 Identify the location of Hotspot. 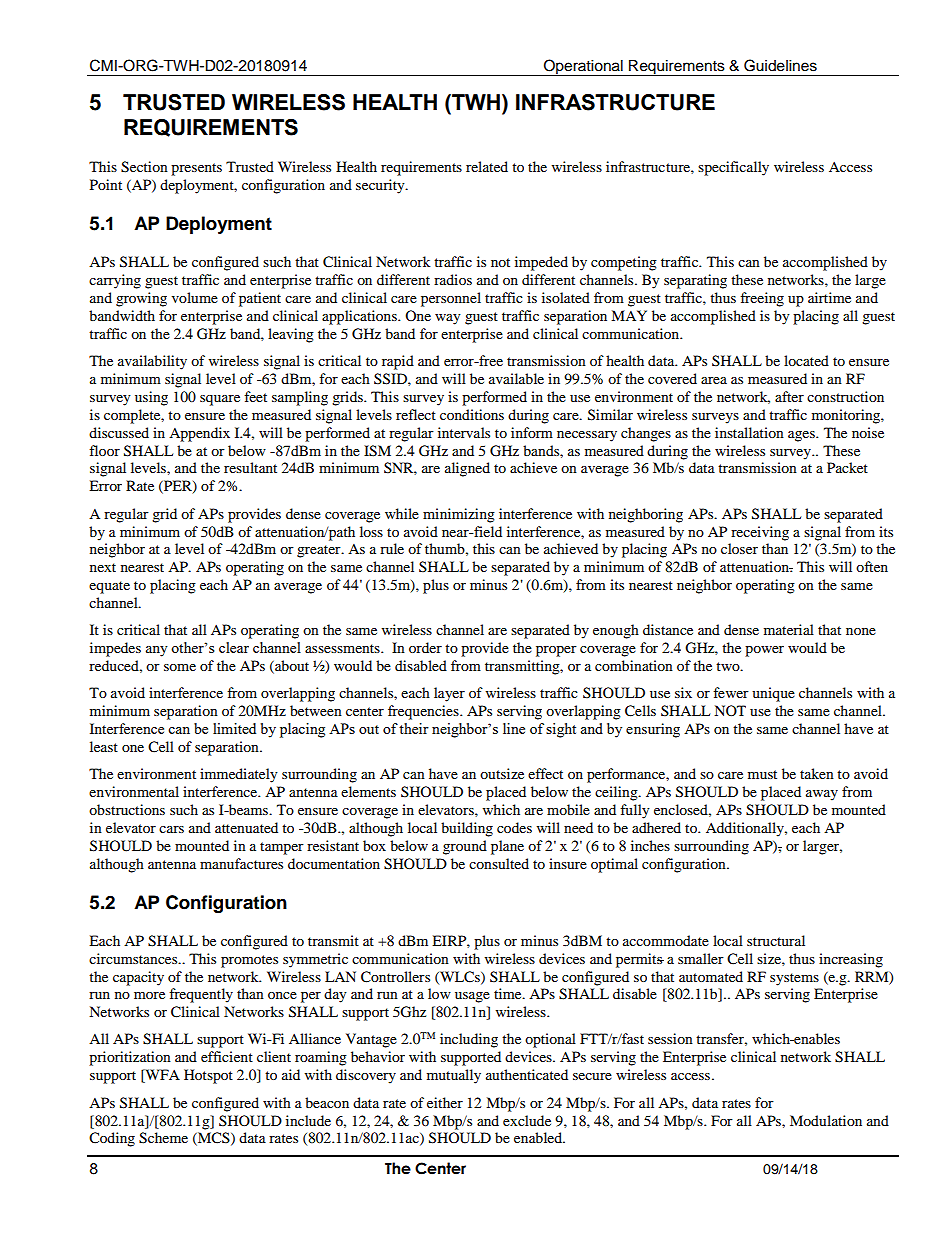
(208, 1076).
